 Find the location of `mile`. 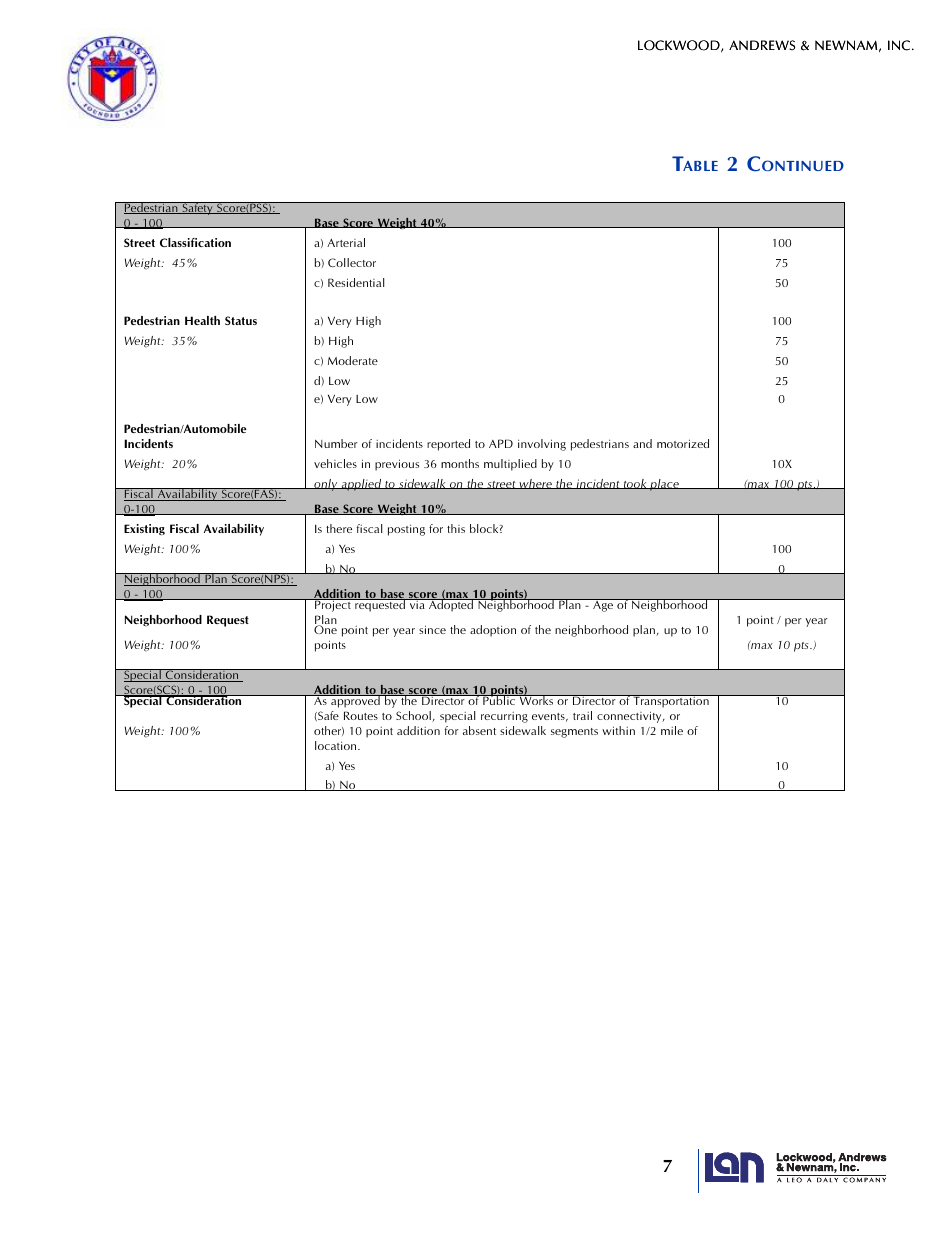

mile is located at coordinates (672, 730).
